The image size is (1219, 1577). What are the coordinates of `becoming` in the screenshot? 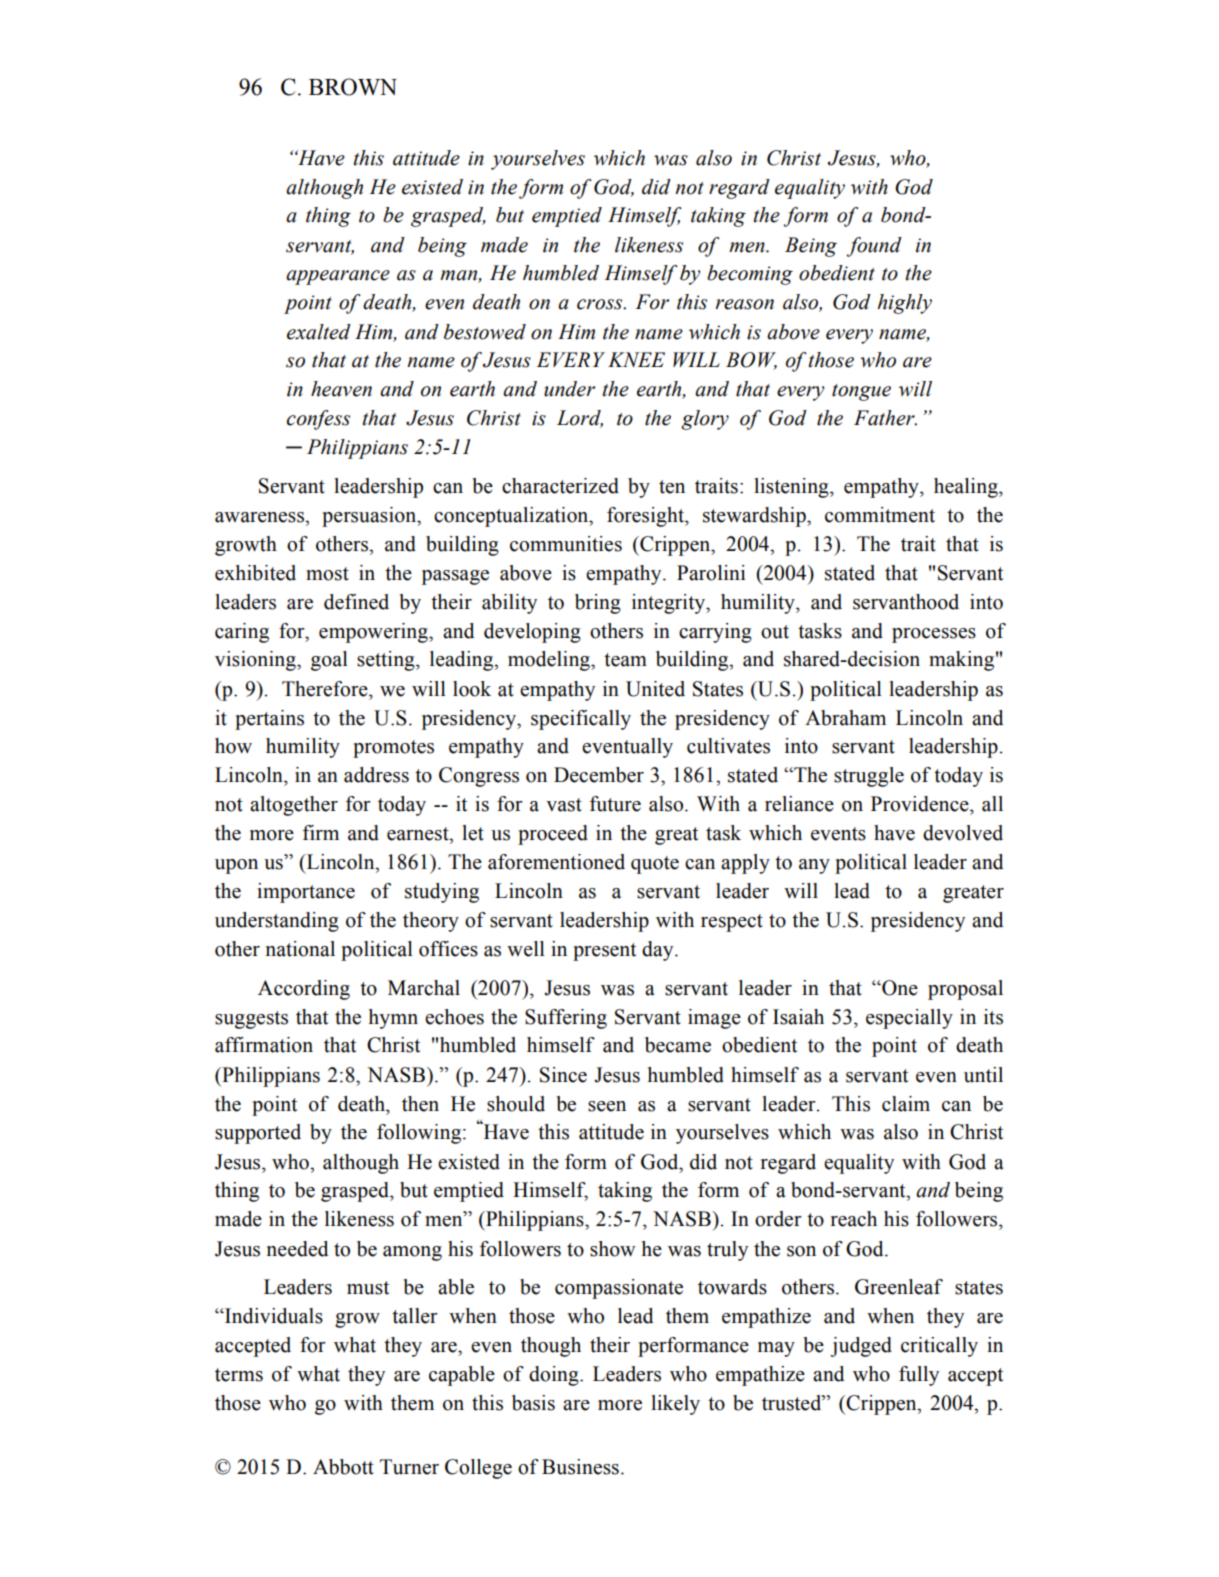 It's located at (750, 275).
